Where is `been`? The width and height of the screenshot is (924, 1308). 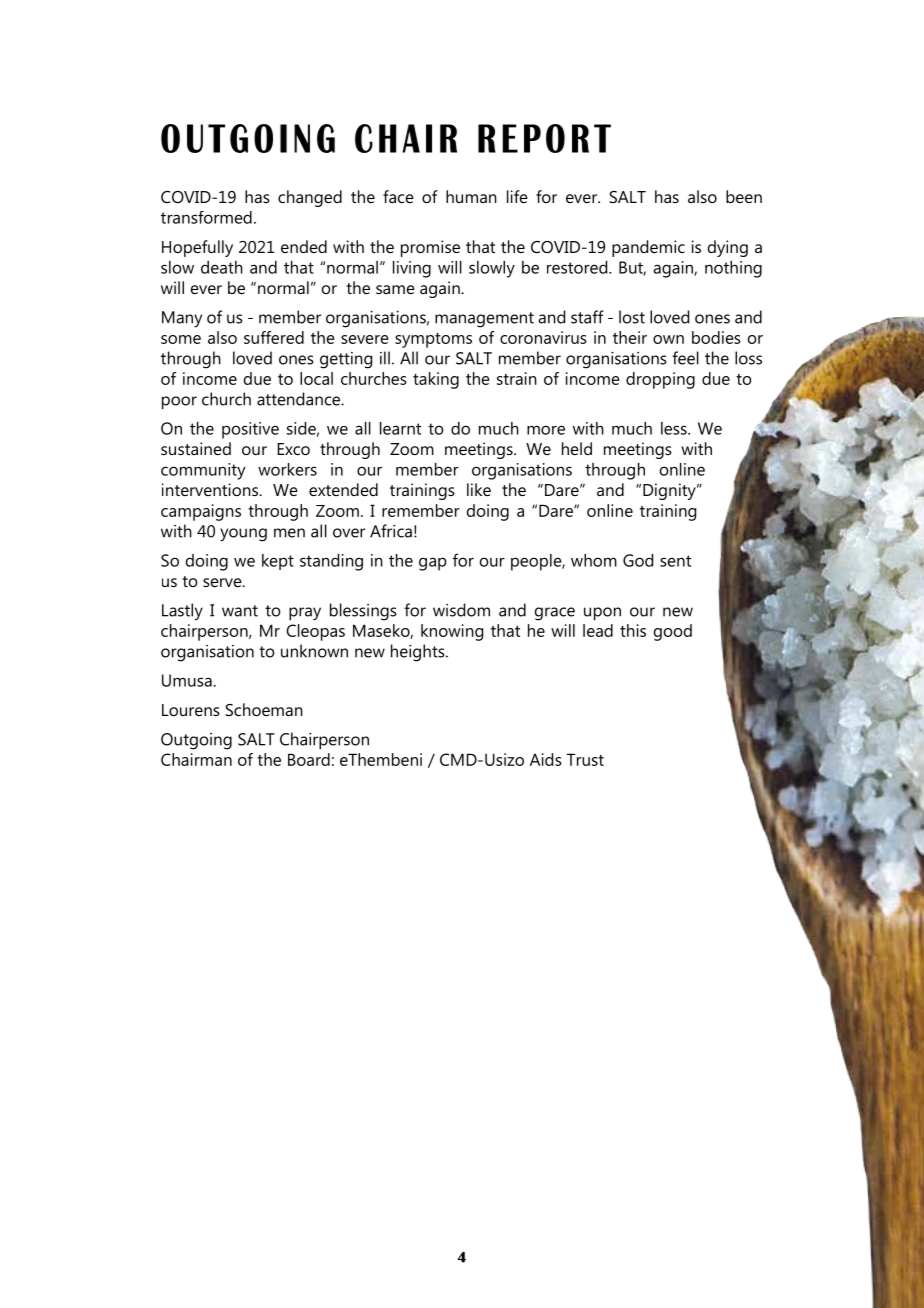
been is located at coordinates (744, 196).
